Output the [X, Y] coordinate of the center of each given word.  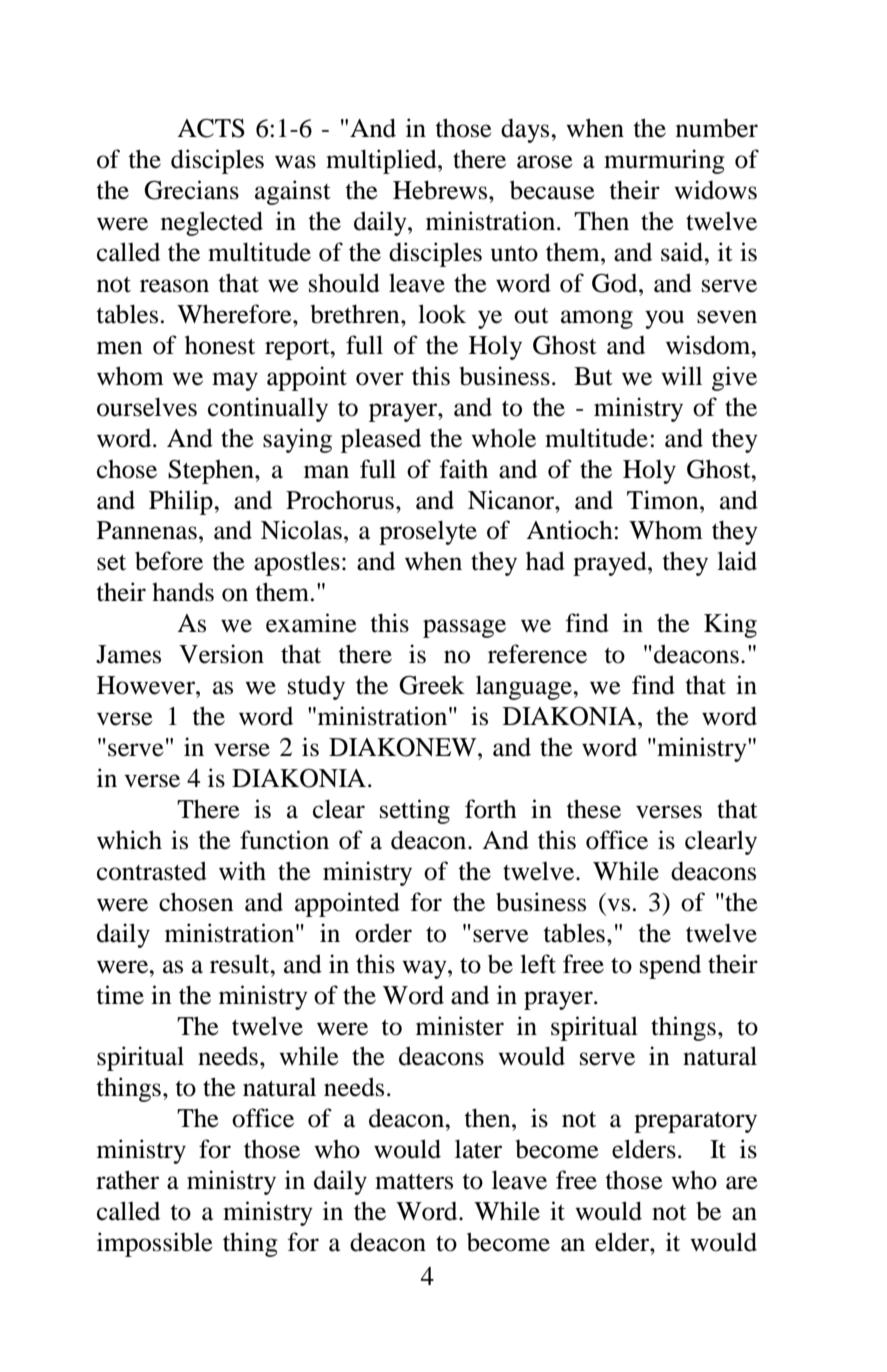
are [742, 1183]
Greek [432, 685]
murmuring [664, 161]
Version [221, 654]
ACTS [211, 128]
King [730, 625]
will [681, 375]
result [241, 964]
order [383, 933]
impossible [155, 1244]
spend [670, 967]
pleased [381, 440]
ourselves [147, 407]
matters [414, 1182]
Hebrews [441, 190]
